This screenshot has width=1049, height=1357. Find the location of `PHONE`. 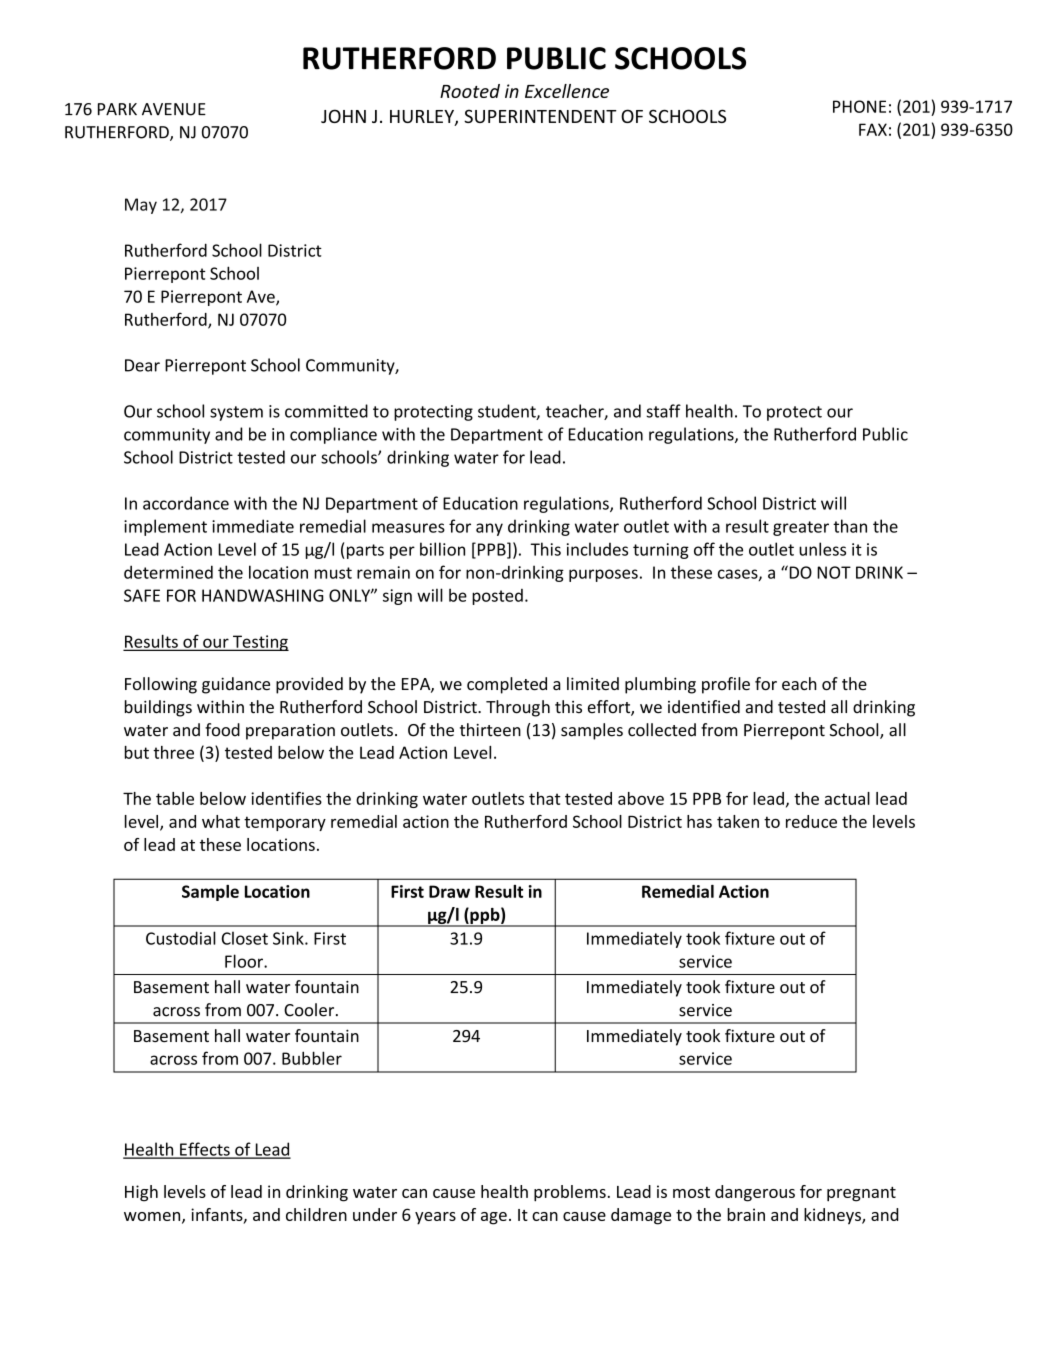

PHONE is located at coordinates (859, 106).
